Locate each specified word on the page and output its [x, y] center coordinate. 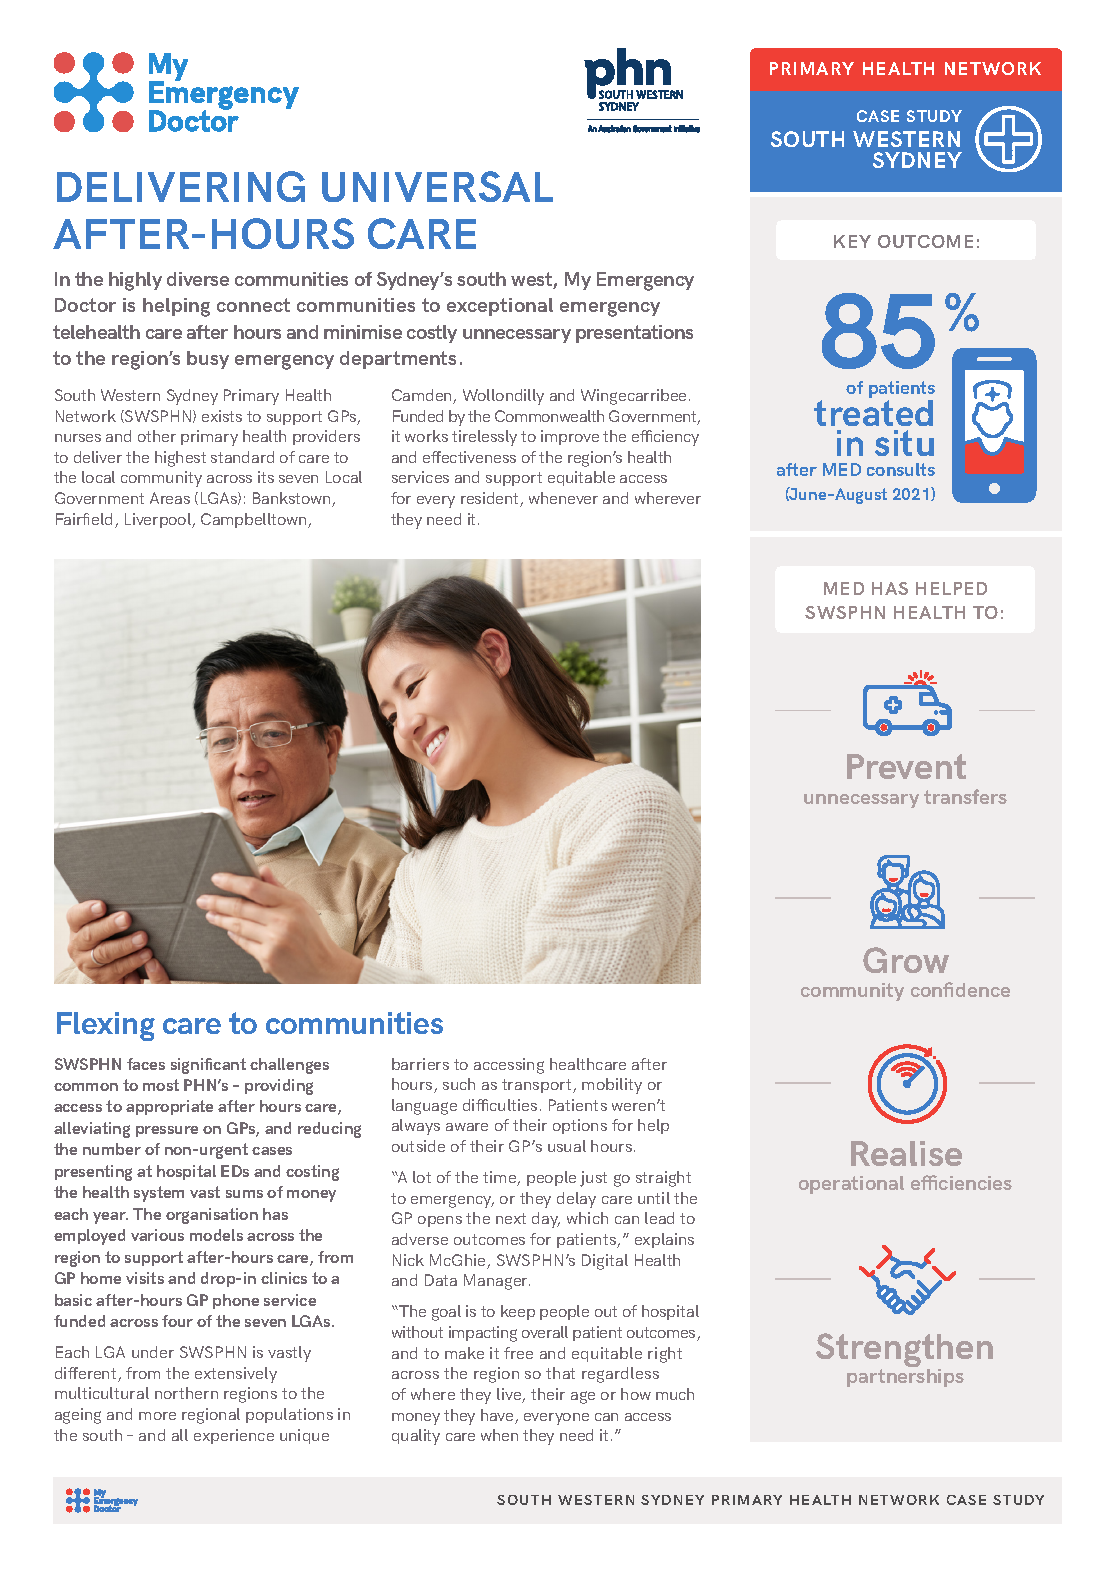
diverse [198, 279]
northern [186, 1393]
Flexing [106, 1026]
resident [491, 499]
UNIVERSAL [437, 186]
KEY [852, 241]
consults [901, 469]
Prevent [906, 766]
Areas [170, 498]
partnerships [905, 1378]
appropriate [169, 1107]
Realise [906, 1153]
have [498, 1416]
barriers [420, 1064]
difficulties [500, 1105]
